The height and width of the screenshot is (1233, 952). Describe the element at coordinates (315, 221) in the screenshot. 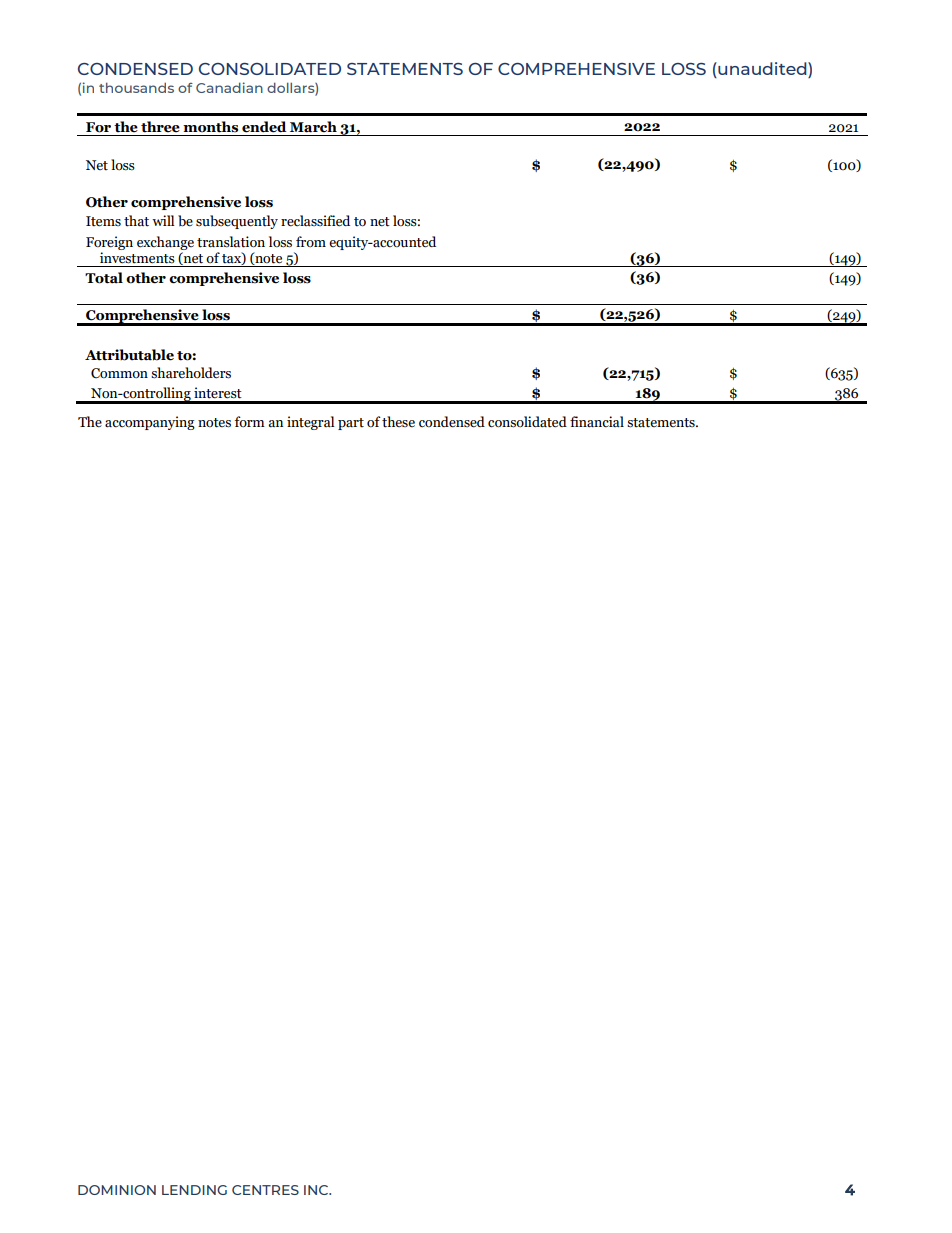

I see `reclassified` at that location.
